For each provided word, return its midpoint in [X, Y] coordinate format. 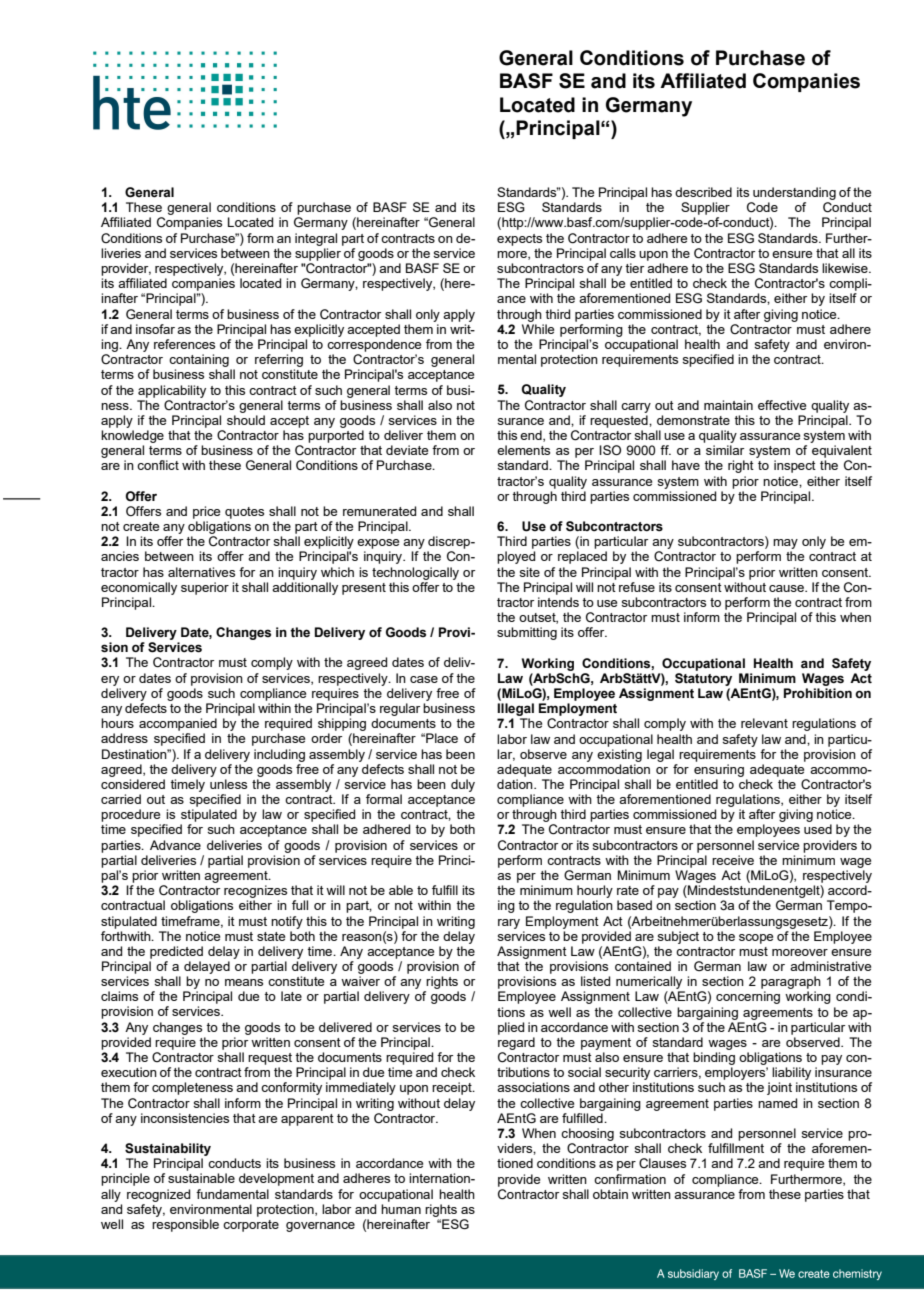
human [401, 1209]
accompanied [178, 724]
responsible [185, 1225]
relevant [764, 723]
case [424, 679]
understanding [794, 193]
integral [316, 239]
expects [519, 240]
